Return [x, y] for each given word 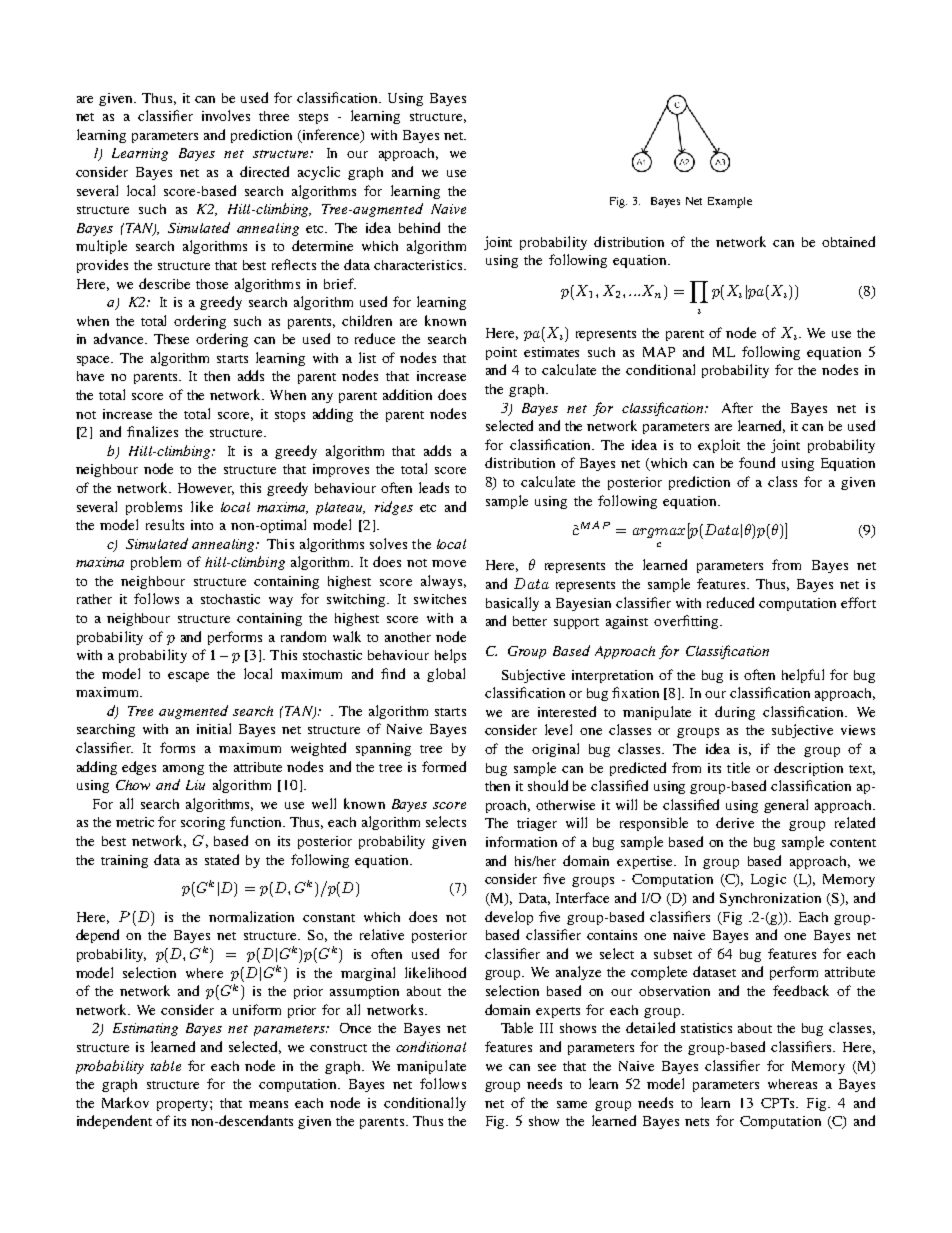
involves [226, 115]
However [206, 489]
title [738, 767]
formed [444, 766]
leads [434, 487]
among [183, 770]
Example [730, 202]
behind [419, 227]
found [757, 462]
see [547, 1067]
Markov [125, 1102]
